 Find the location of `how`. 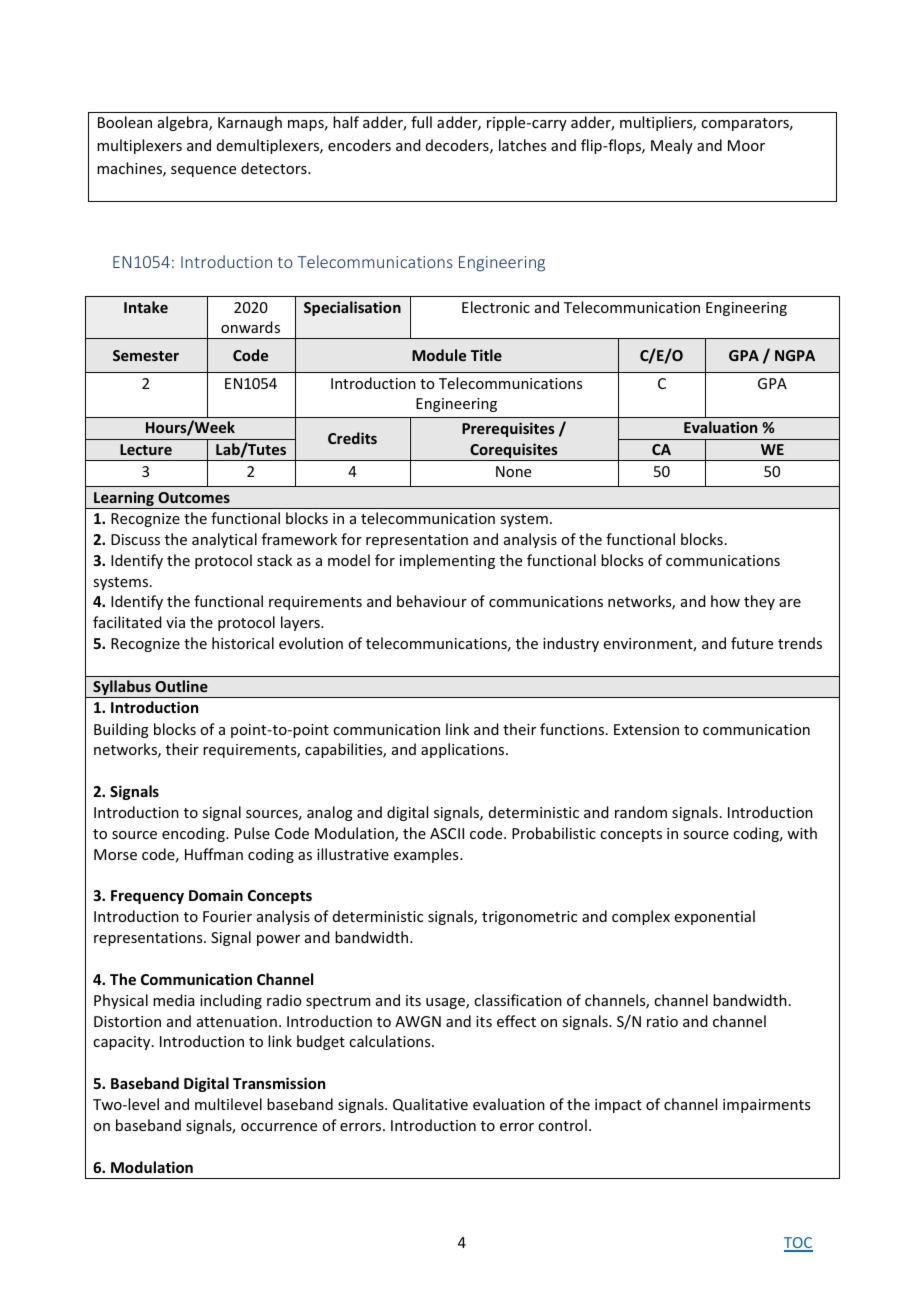

how is located at coordinates (725, 601).
